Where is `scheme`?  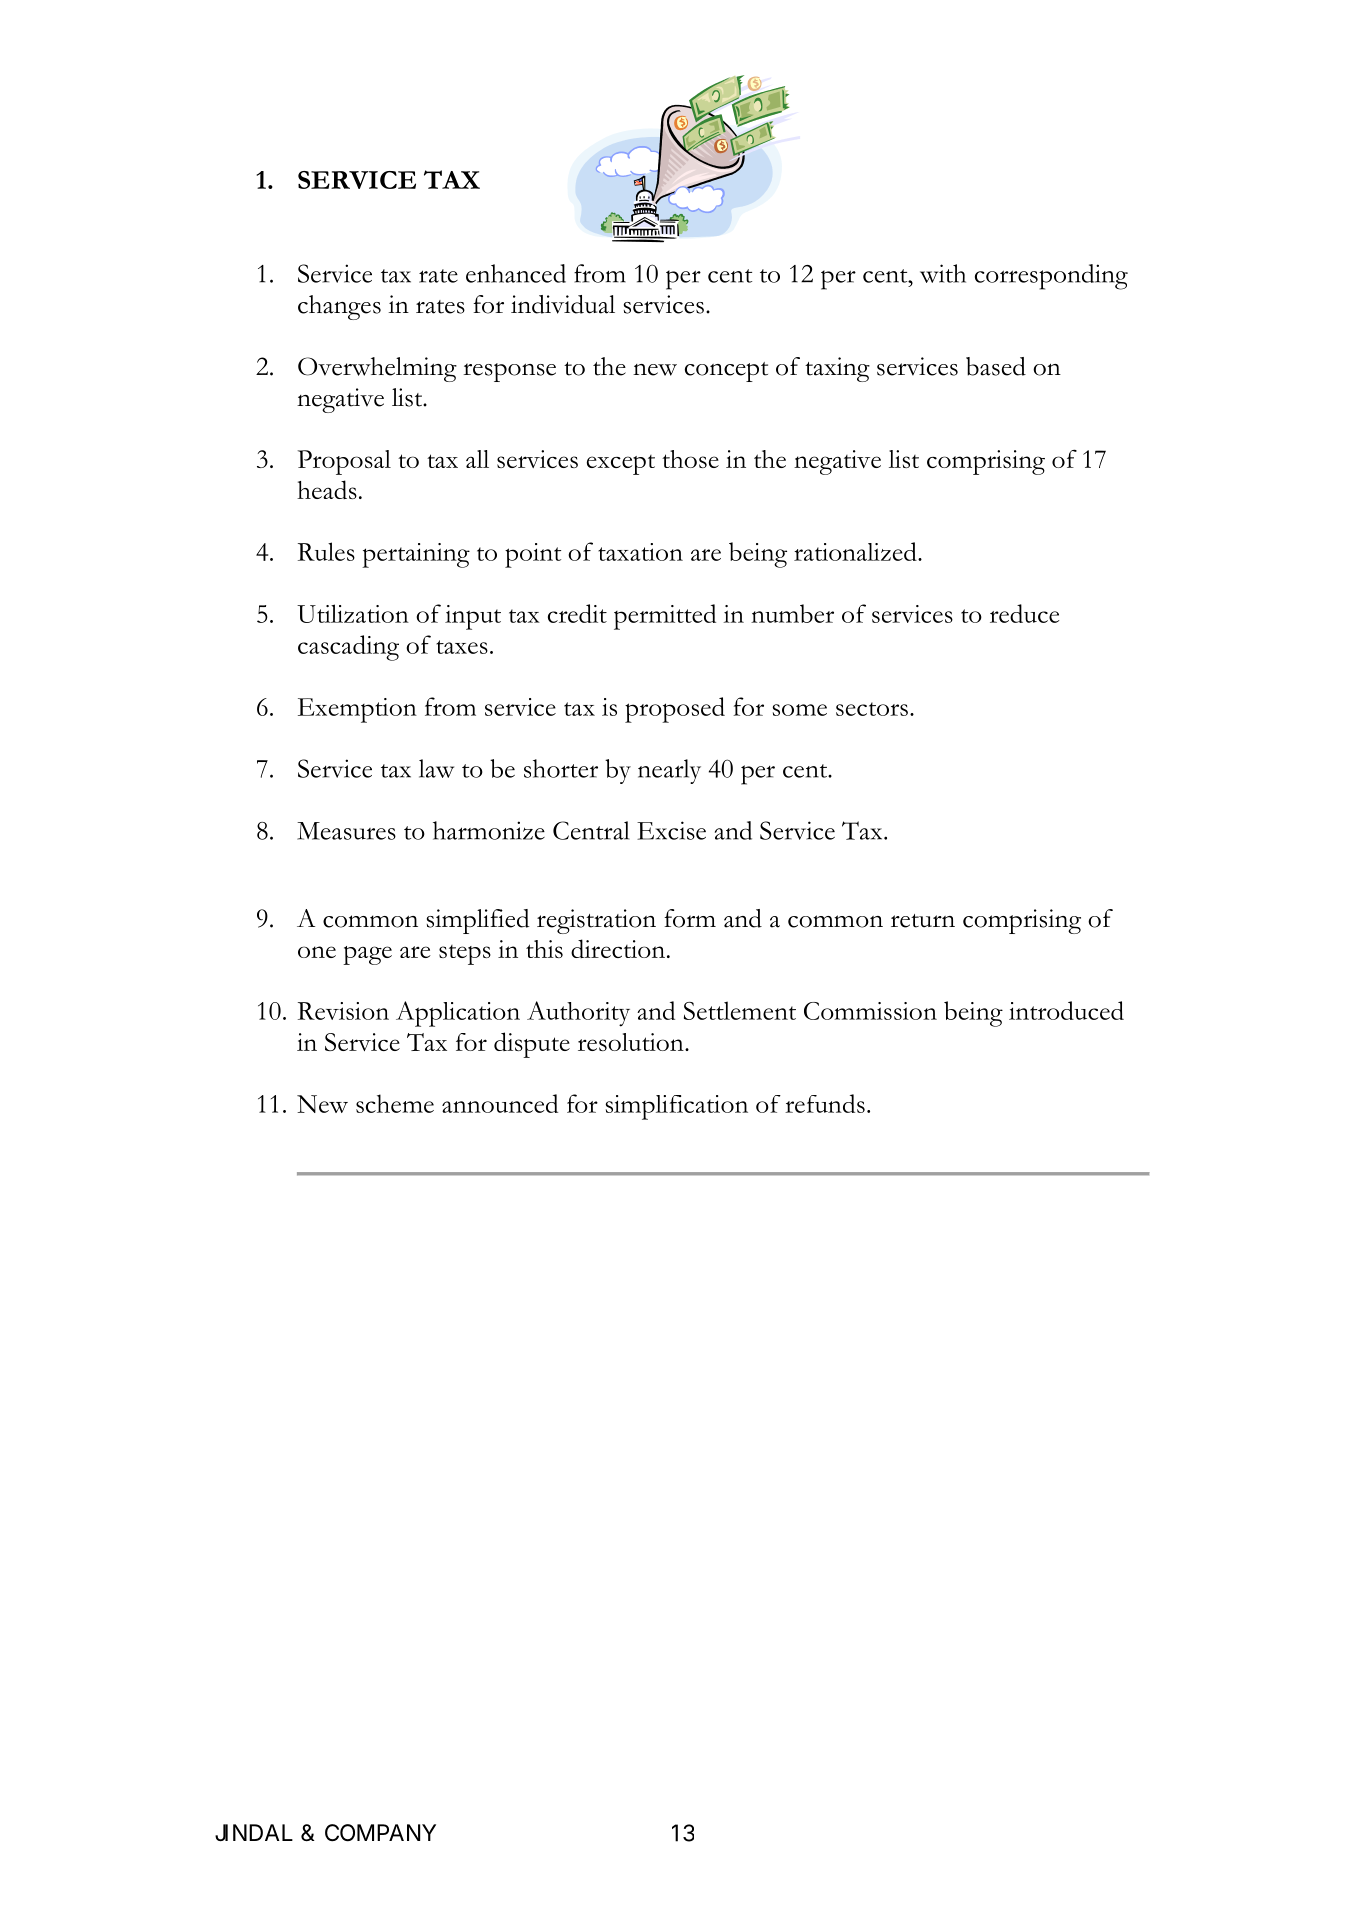
scheme is located at coordinates (395, 1103).
